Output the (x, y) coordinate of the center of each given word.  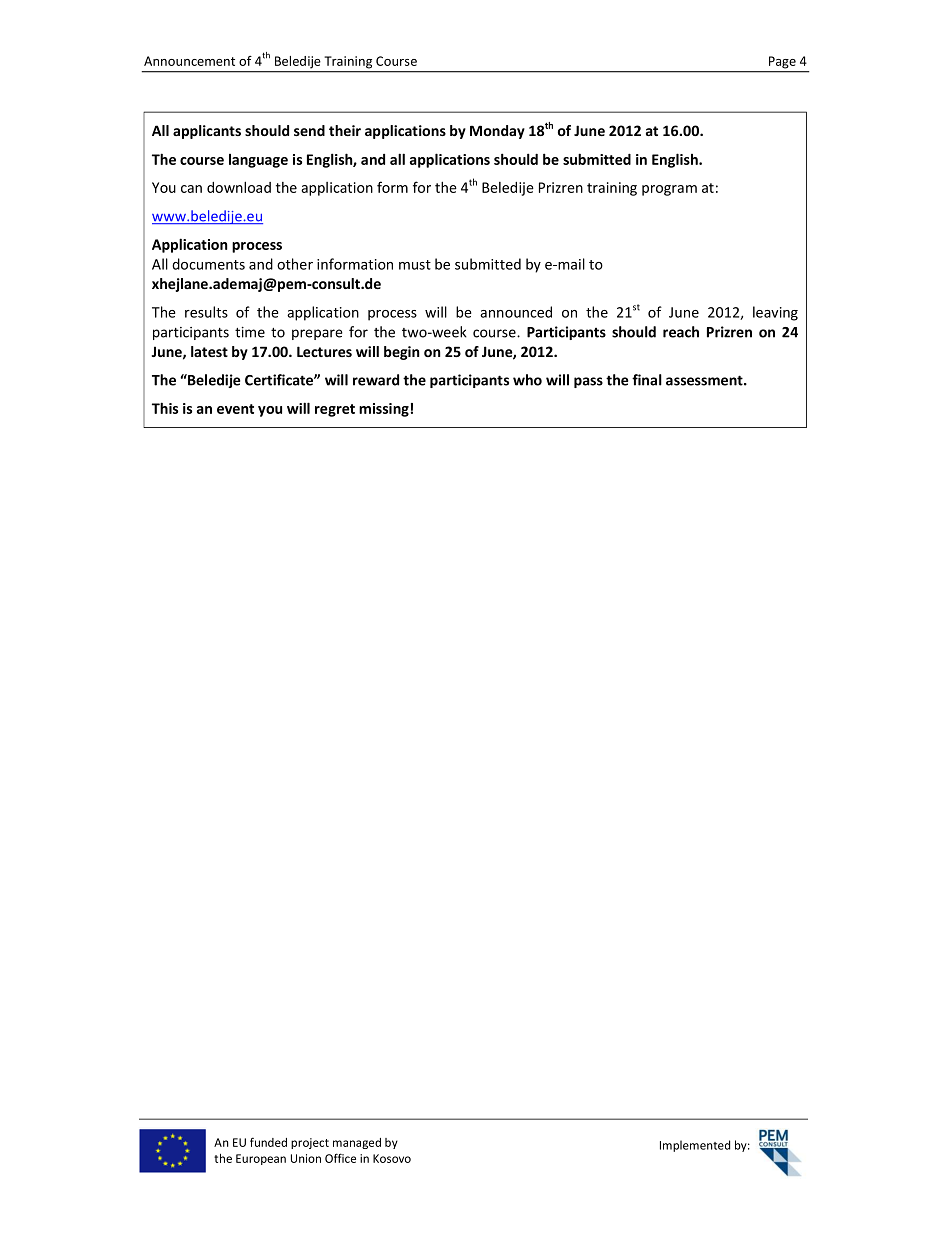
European (261, 1159)
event (235, 409)
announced (516, 312)
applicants (207, 132)
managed (357, 1143)
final (647, 380)
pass (588, 382)
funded (268, 1142)
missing (384, 410)
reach (681, 332)
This (165, 408)
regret (335, 410)
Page (782, 62)
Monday (497, 132)
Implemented (695, 1146)
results (206, 312)
